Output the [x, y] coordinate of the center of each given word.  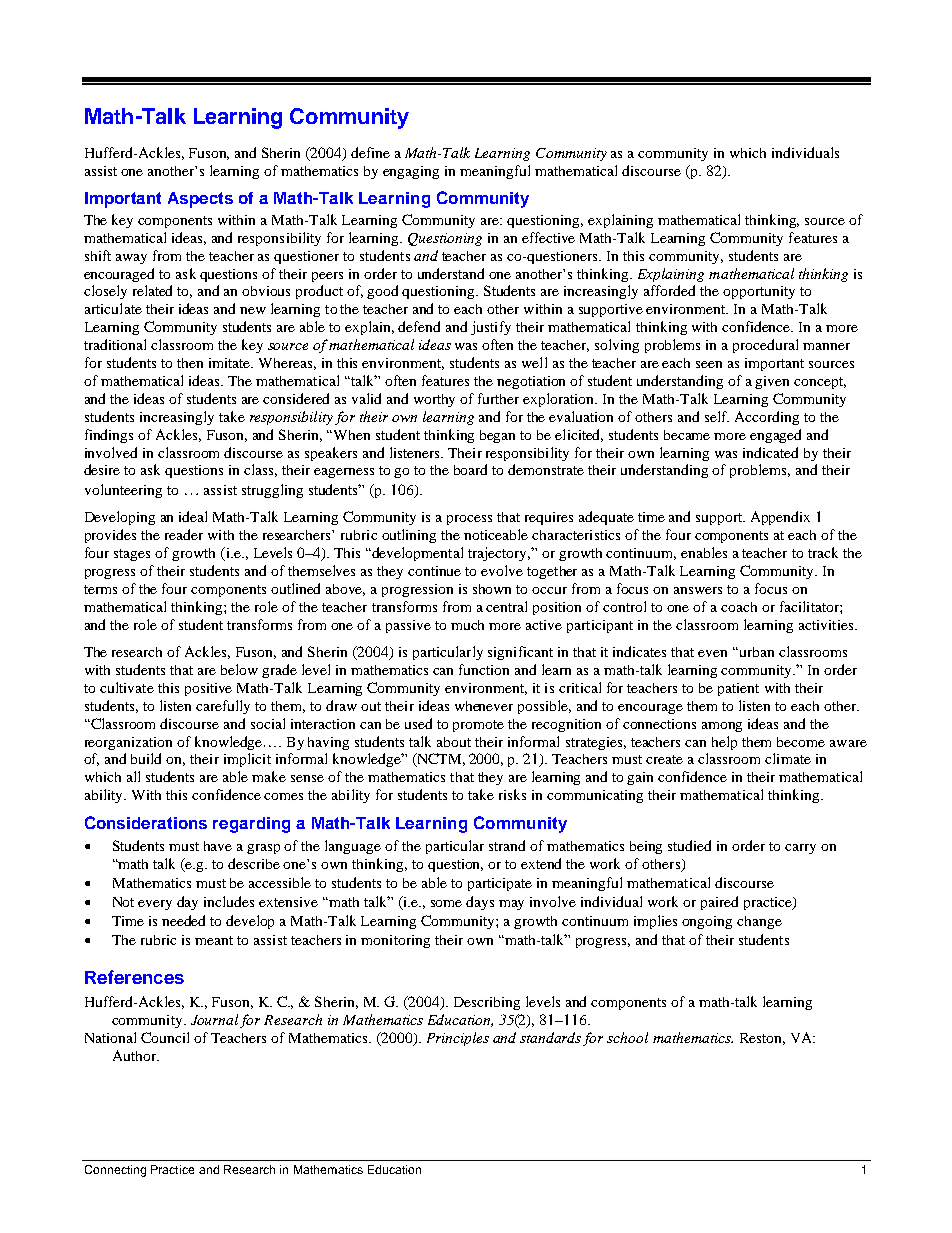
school [627, 1037]
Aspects [200, 200]
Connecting [115, 1171]
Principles [458, 1039]
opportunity [759, 292]
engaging [411, 172]
